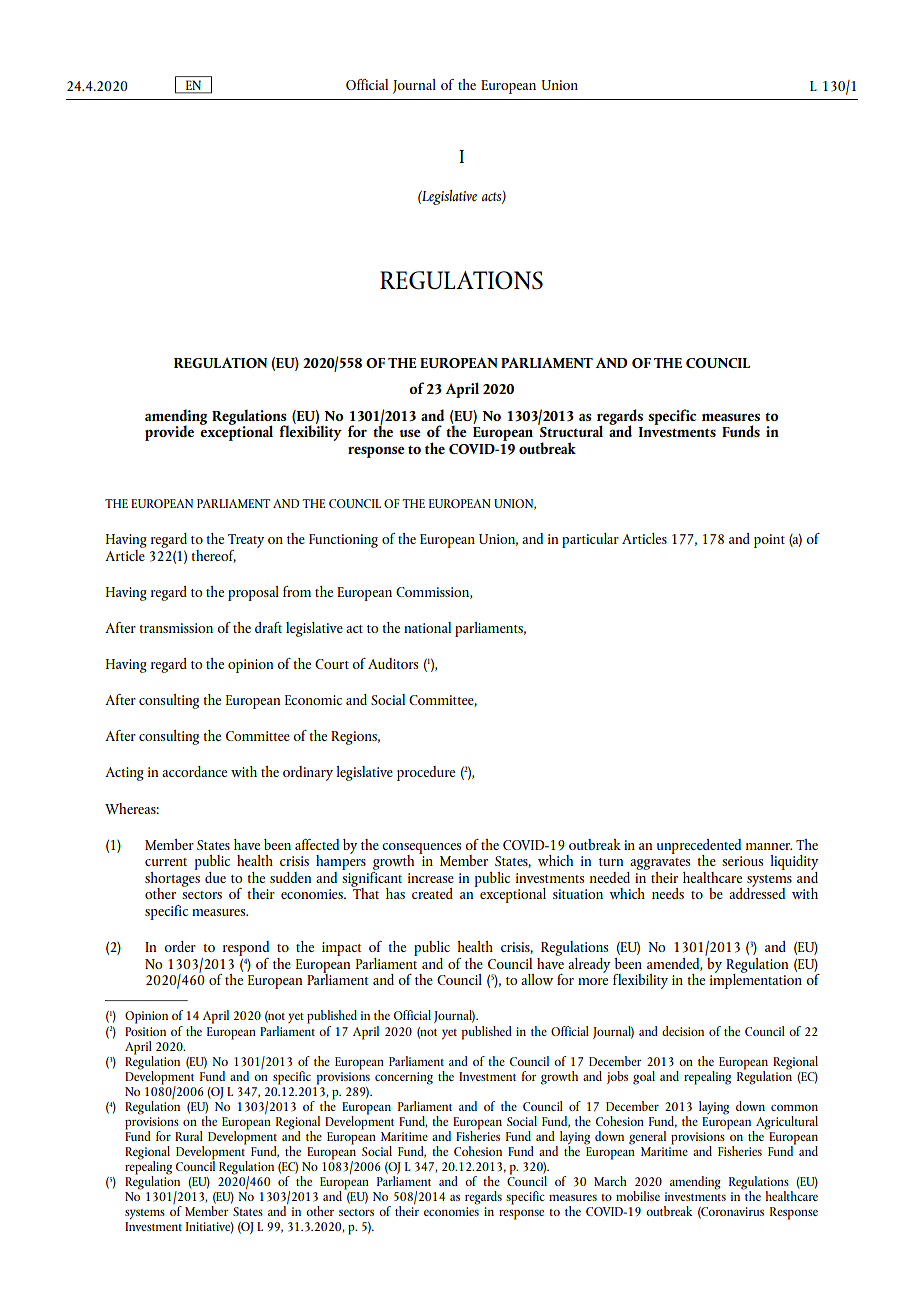 Image resolution: width=924 pixels, height=1308 pixels. What do you see at coordinates (410, 433) in the screenshot?
I see `use` at bounding box center [410, 433].
